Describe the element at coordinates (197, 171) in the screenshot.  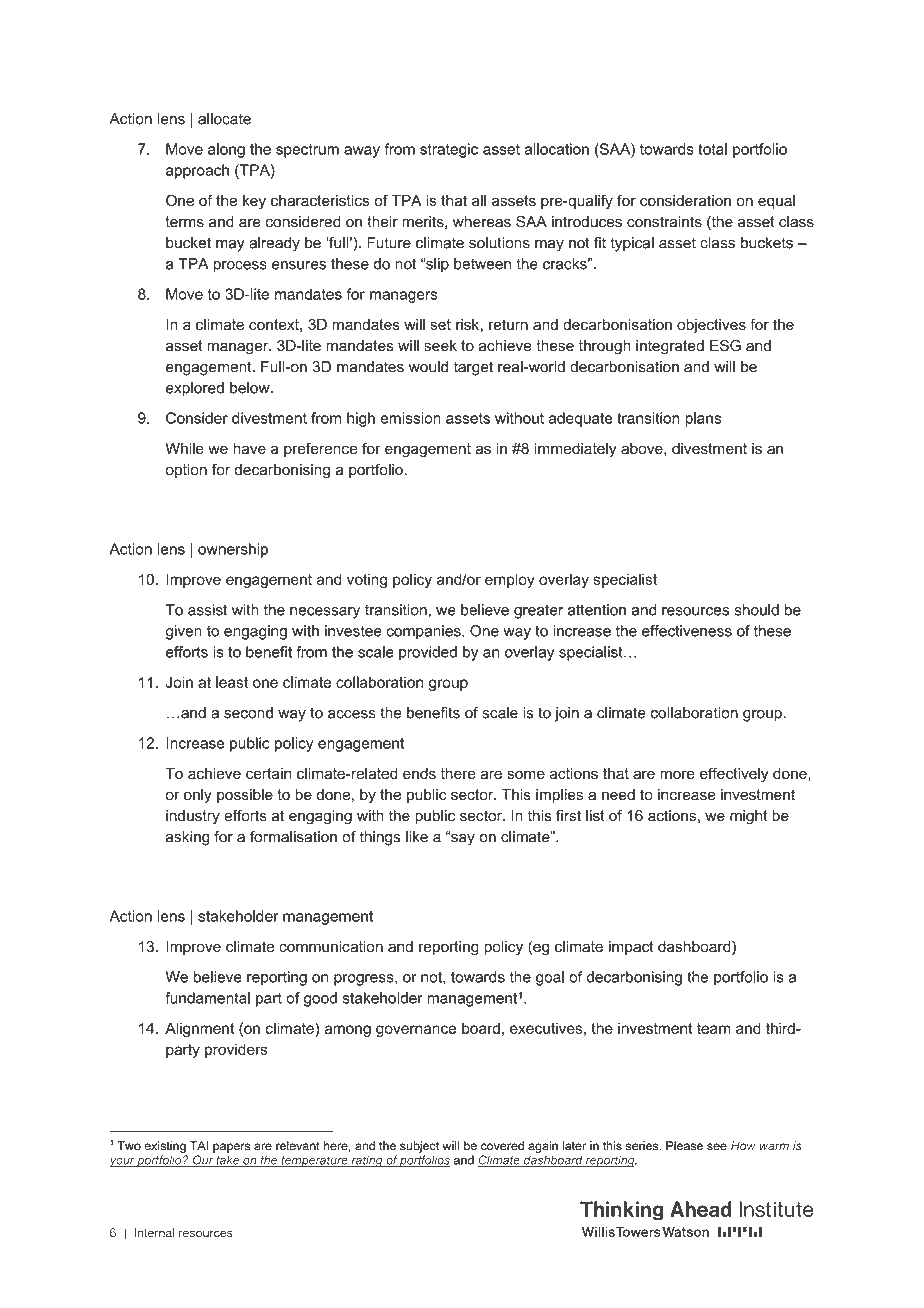
I see `approach` at that location.
